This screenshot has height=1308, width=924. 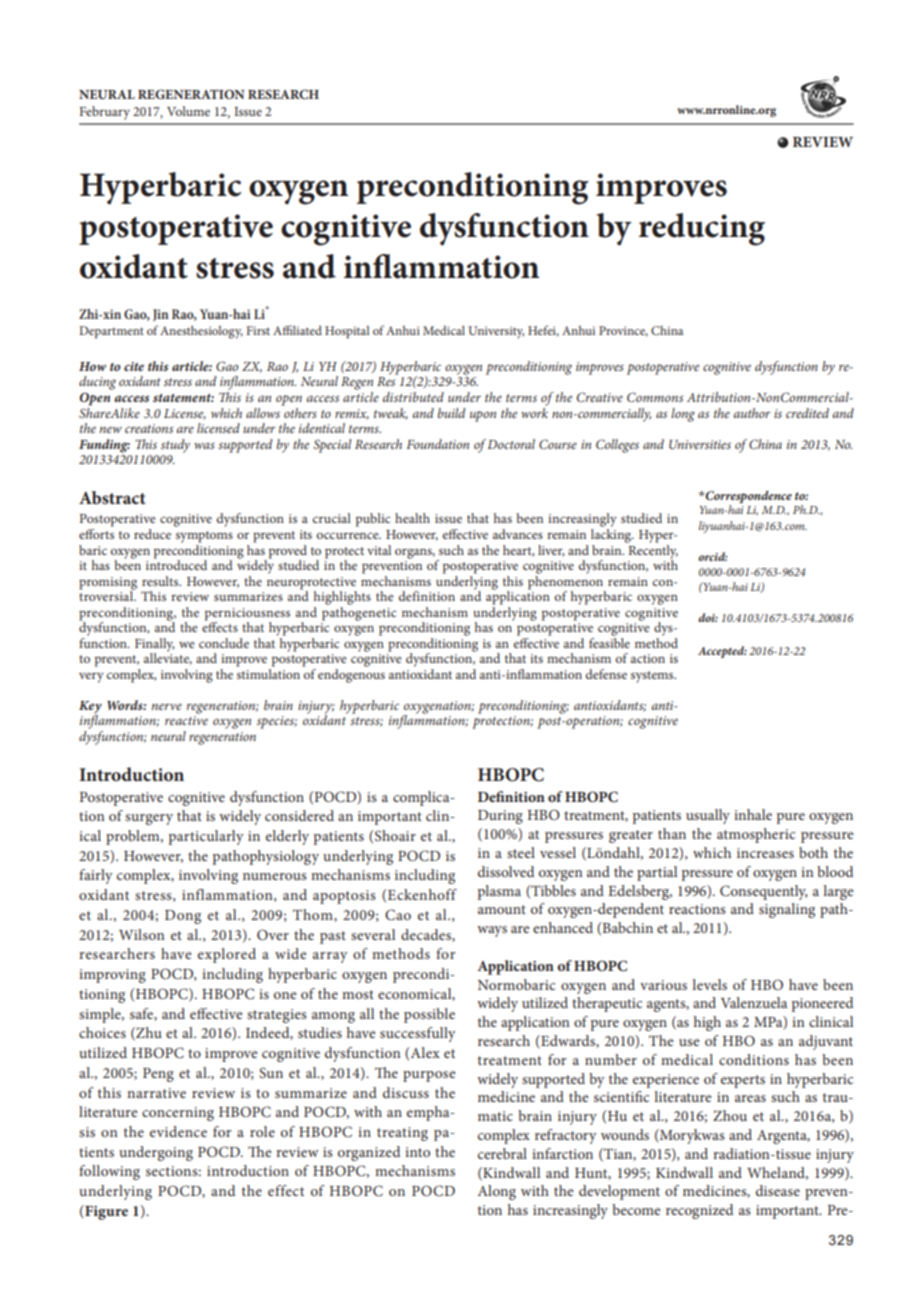 What do you see at coordinates (178, 1131) in the screenshot?
I see `evidence` at bounding box center [178, 1131].
